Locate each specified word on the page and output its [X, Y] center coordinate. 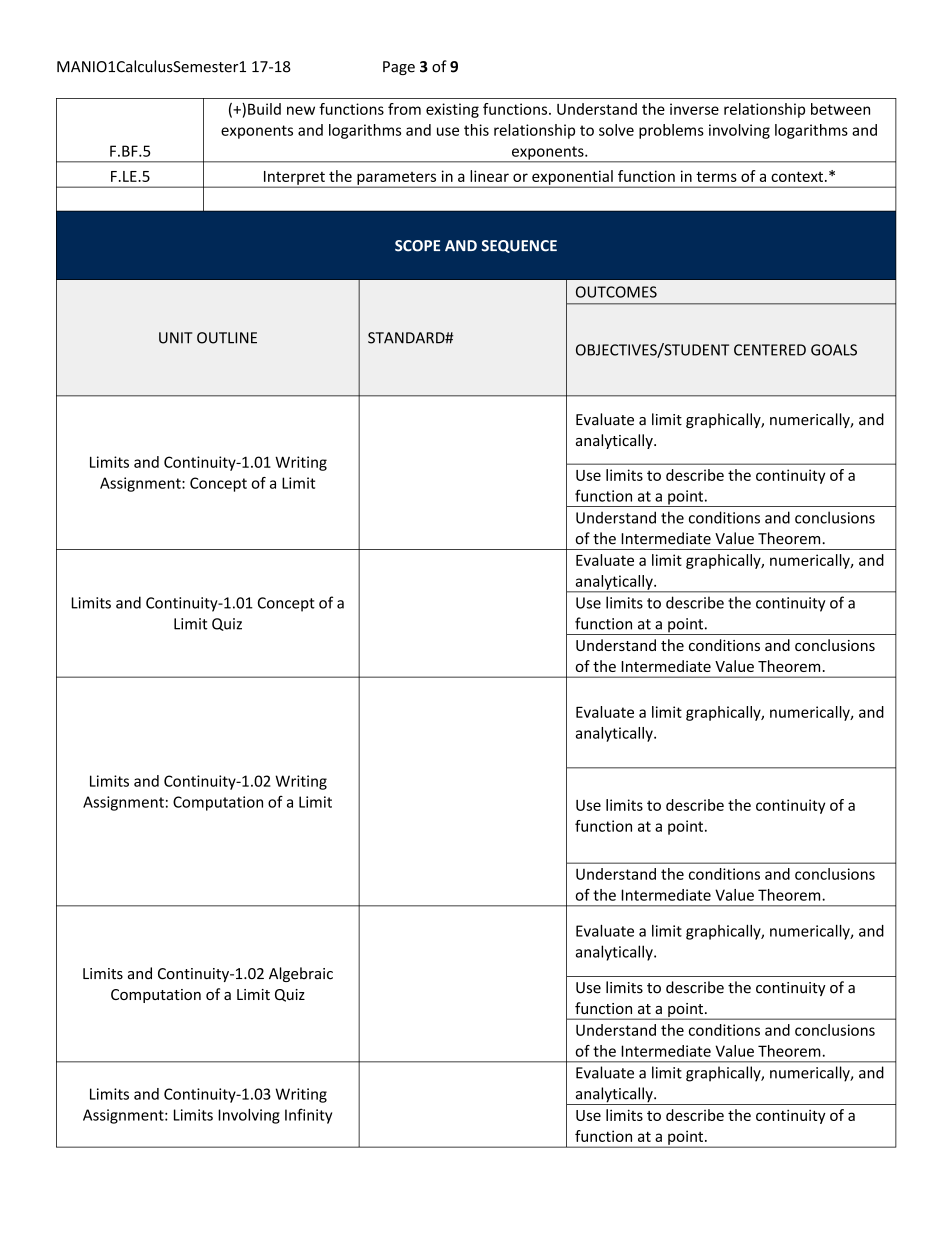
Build [264, 109]
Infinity [308, 1116]
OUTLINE [227, 338]
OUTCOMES [616, 292]
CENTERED [770, 350]
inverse [694, 109]
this [476, 130]
